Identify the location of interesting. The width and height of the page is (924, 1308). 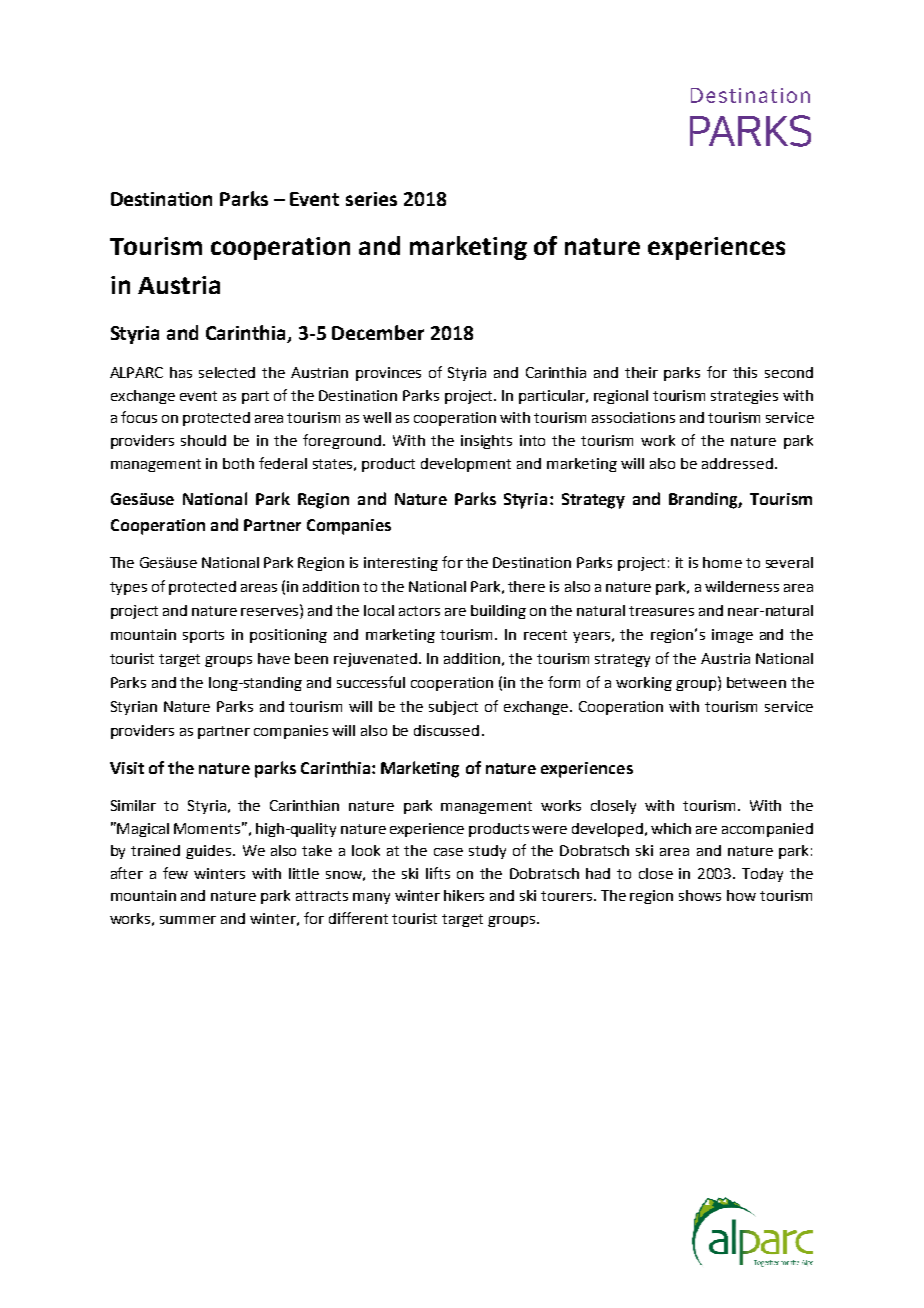
(401, 564).
